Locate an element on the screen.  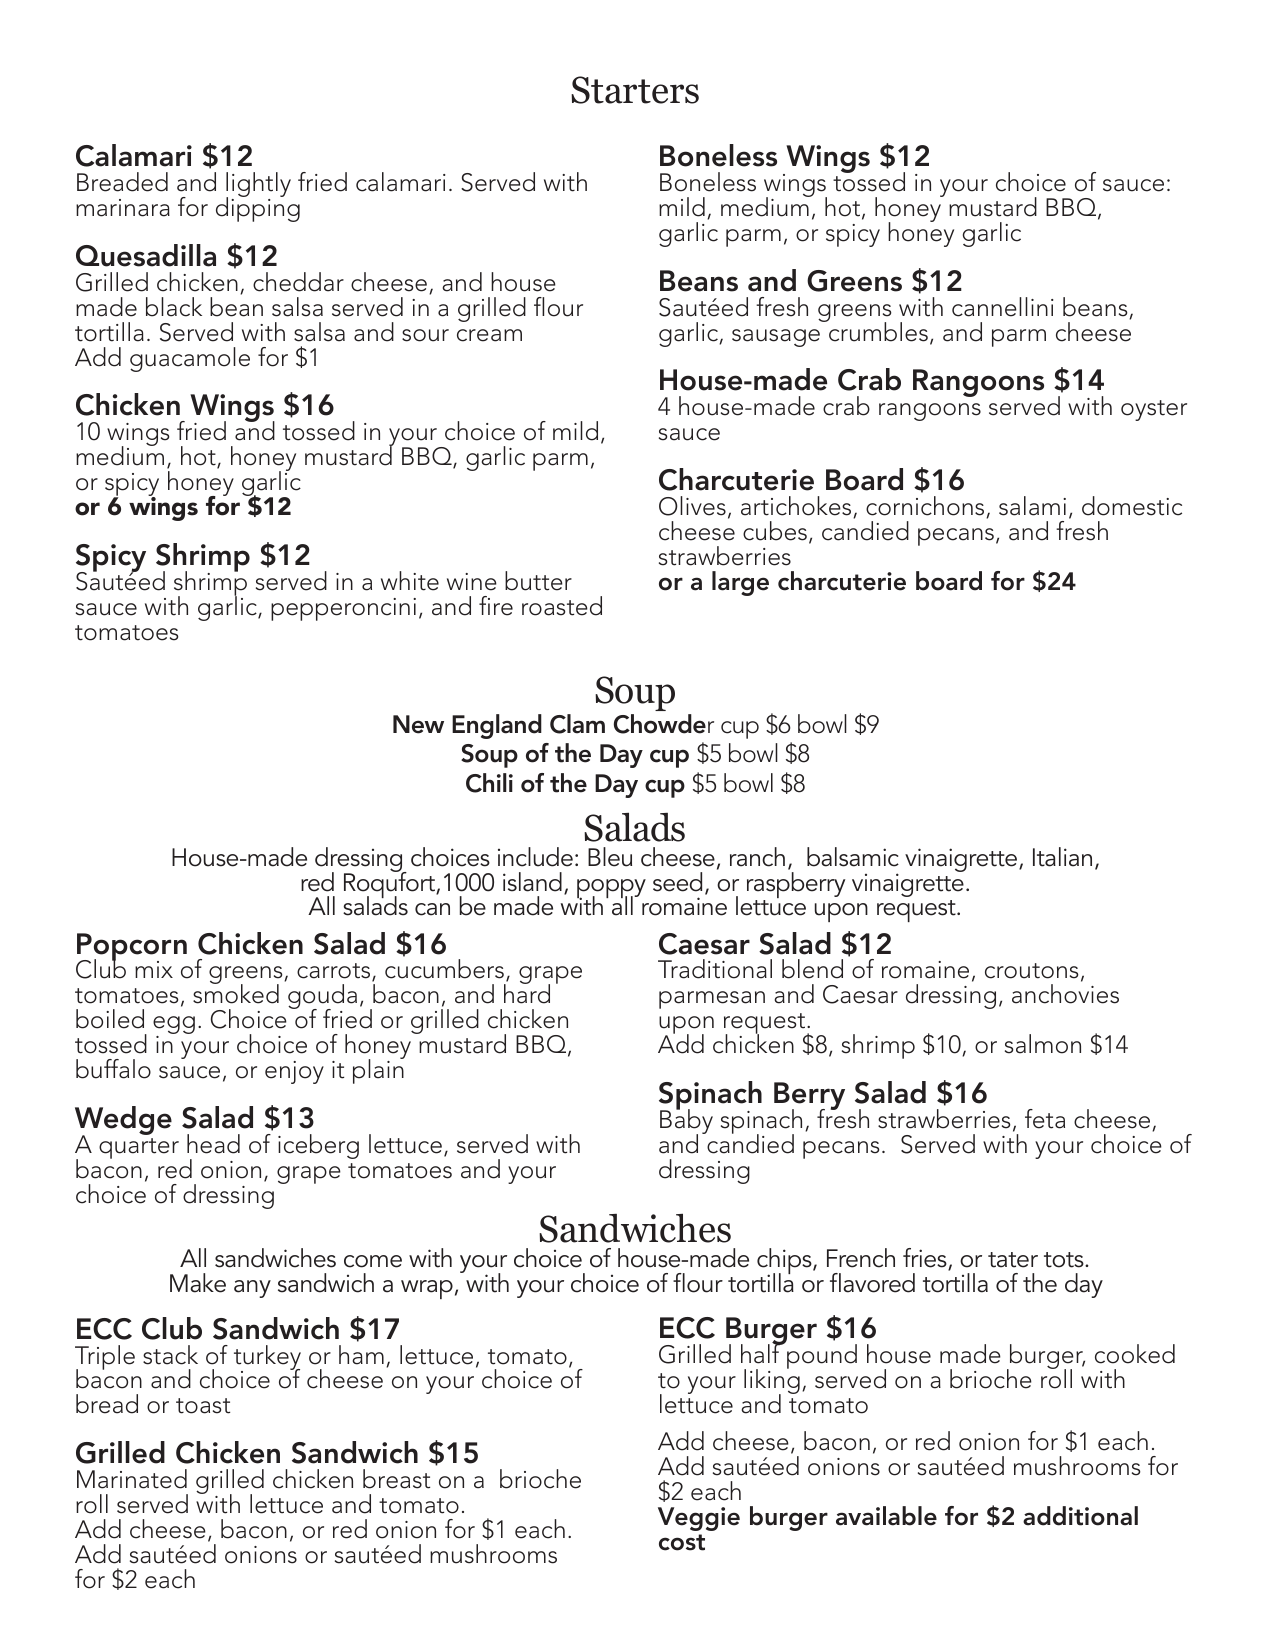
lightly is located at coordinates (258, 186).
